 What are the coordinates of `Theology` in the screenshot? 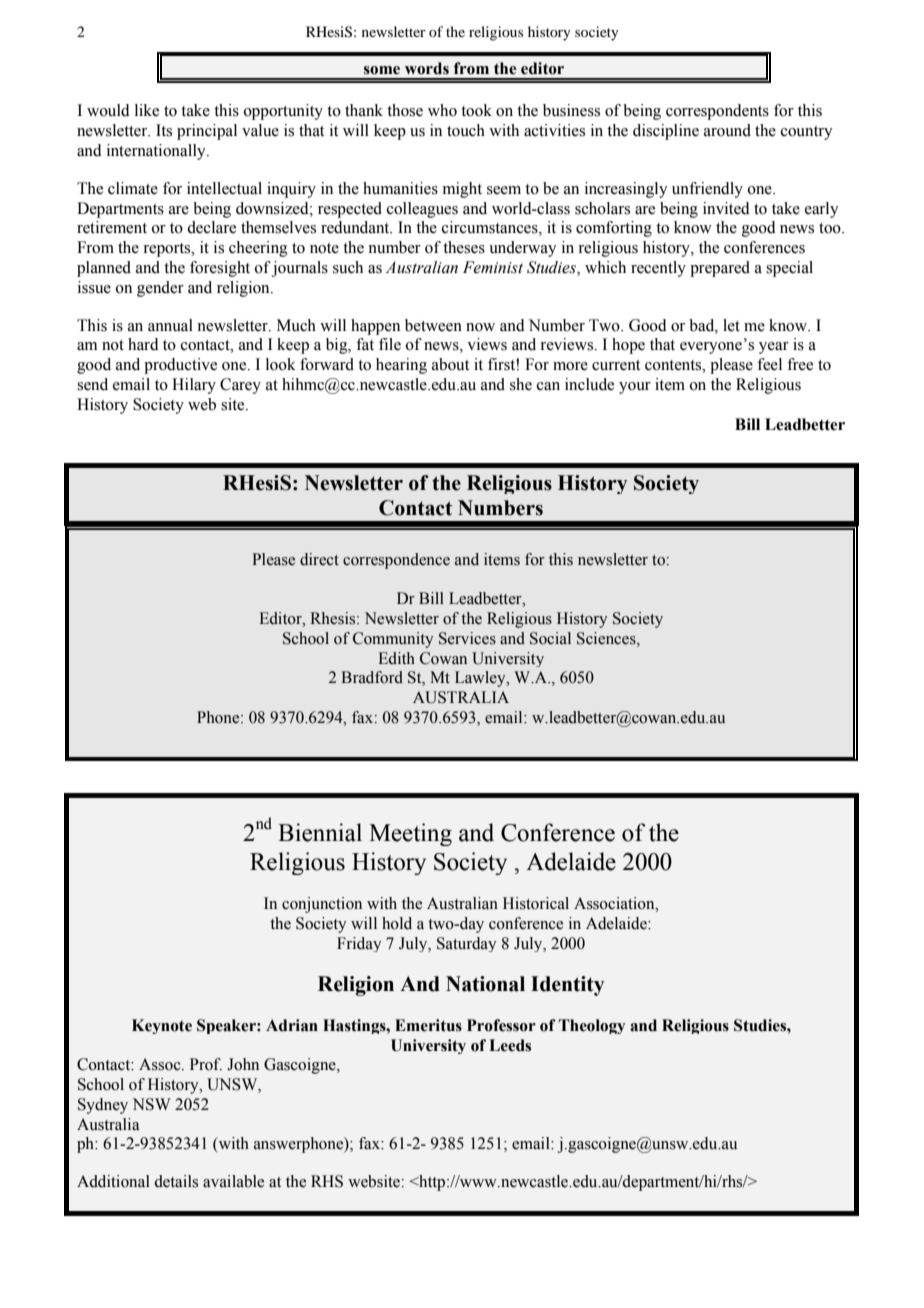 It's located at (592, 1026).
